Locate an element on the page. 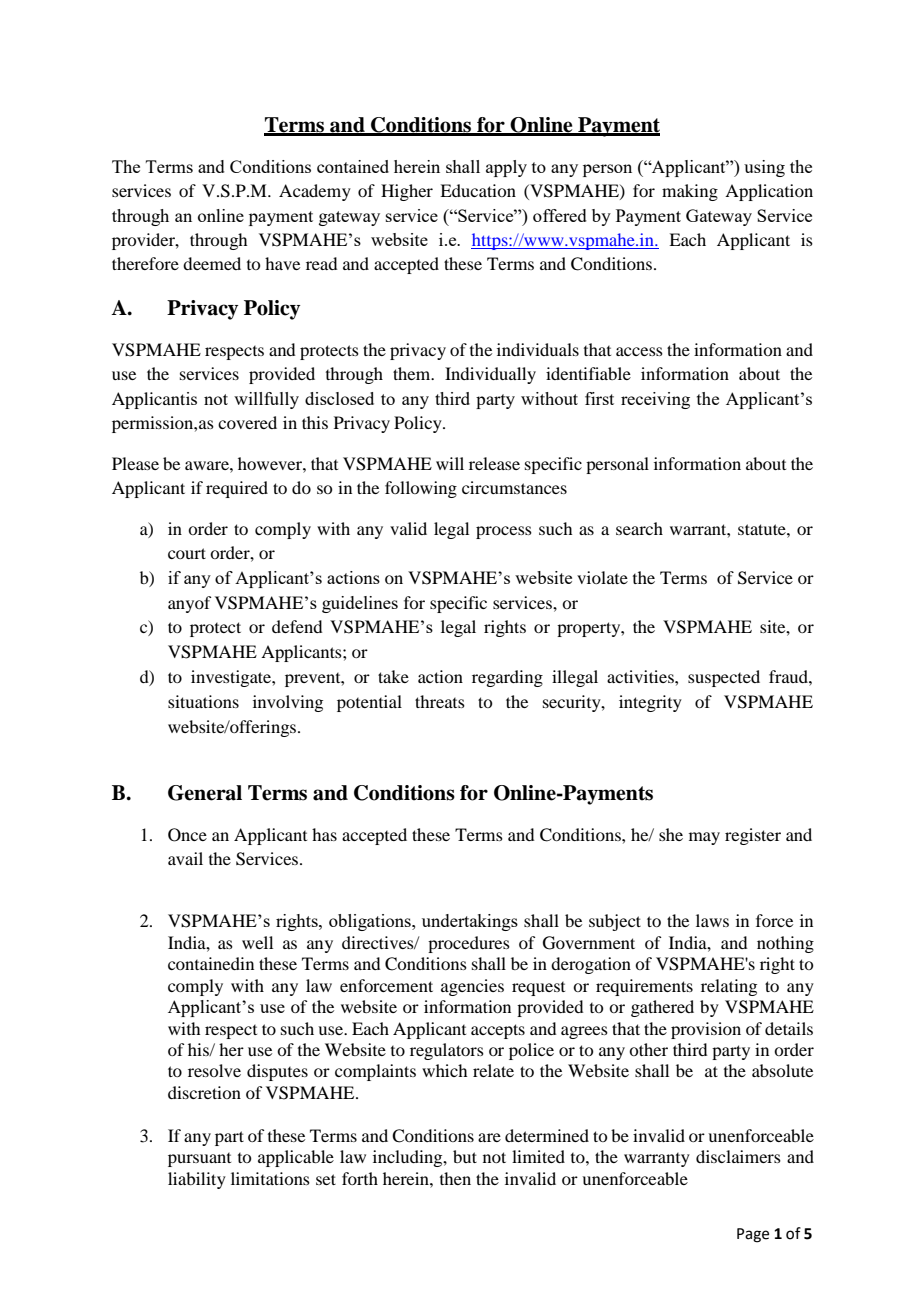 This document has height=1309, width=924. situations is located at coordinates (203, 701).
